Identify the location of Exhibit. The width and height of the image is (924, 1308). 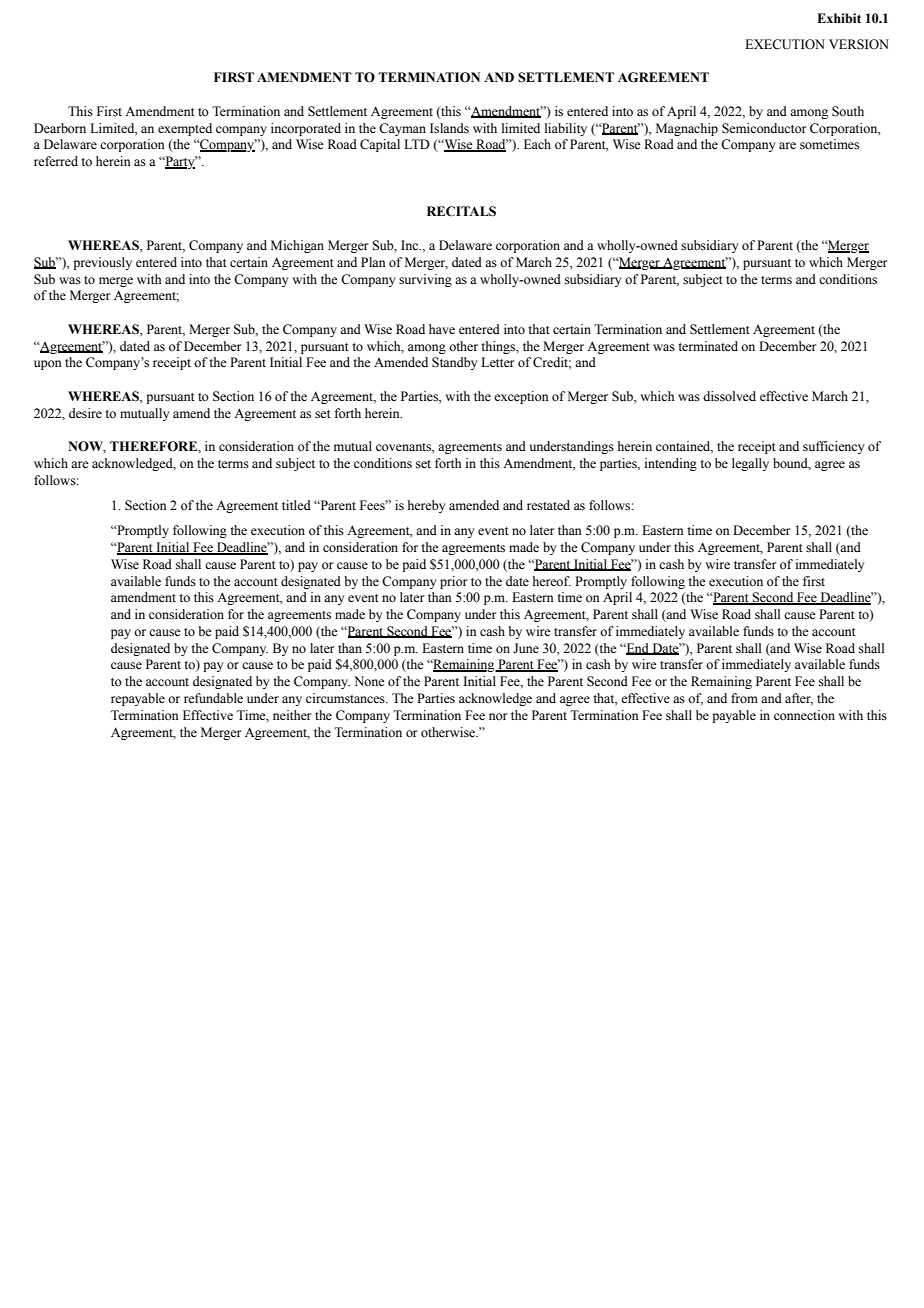
(839, 18).
